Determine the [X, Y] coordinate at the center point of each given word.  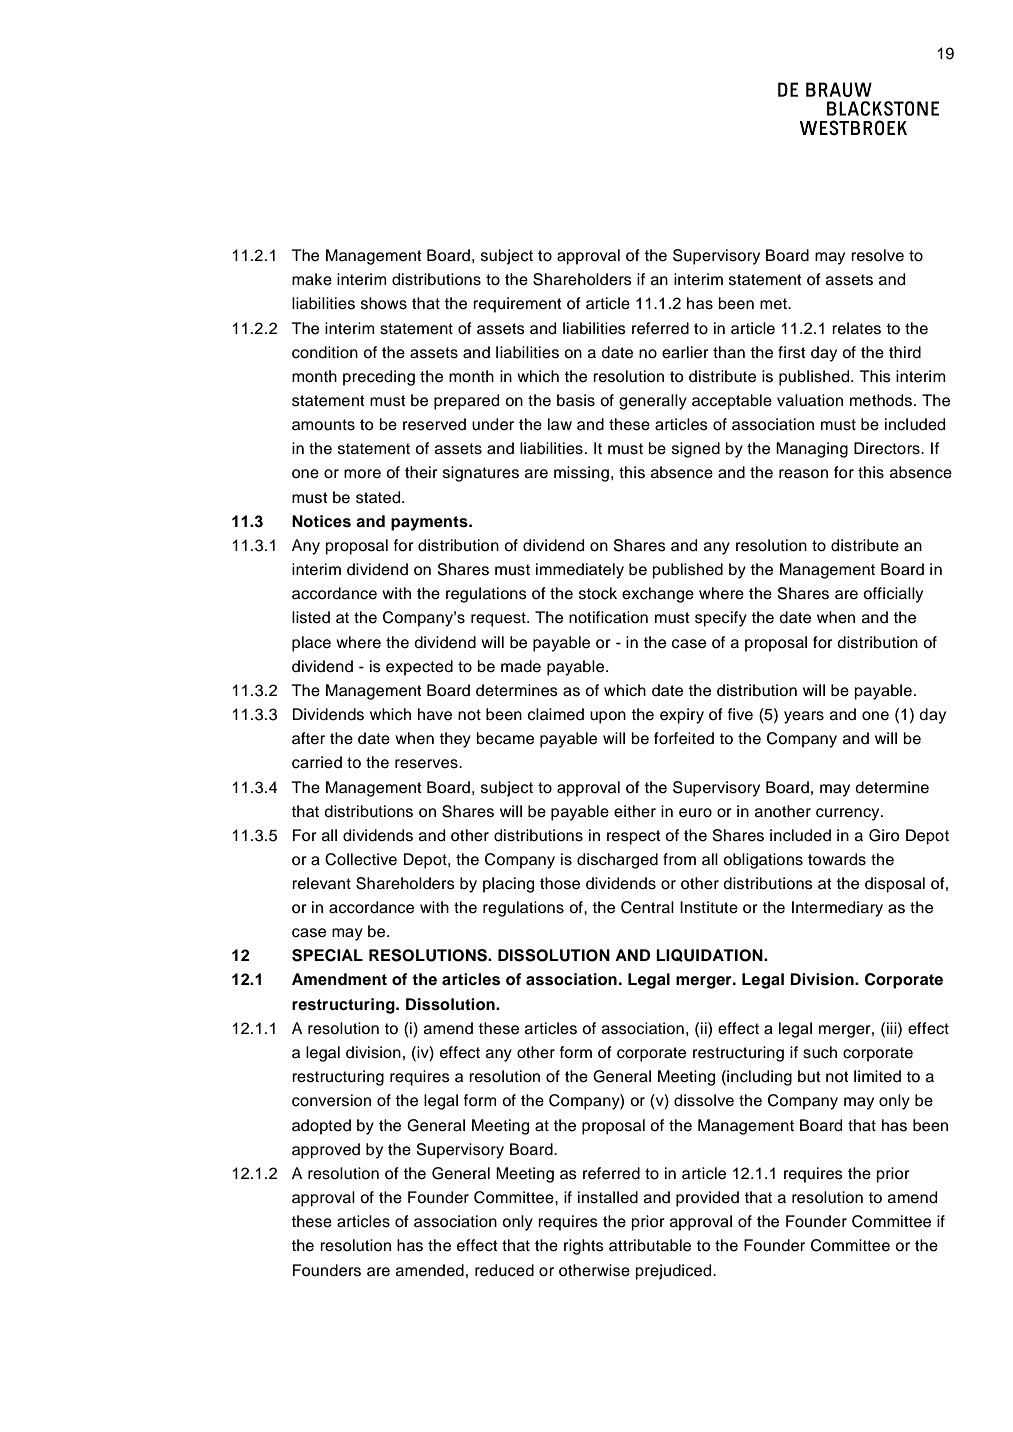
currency [849, 814]
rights [584, 1247]
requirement [517, 305]
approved [326, 1151]
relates [856, 328]
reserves [427, 764]
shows [384, 303]
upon [608, 717]
